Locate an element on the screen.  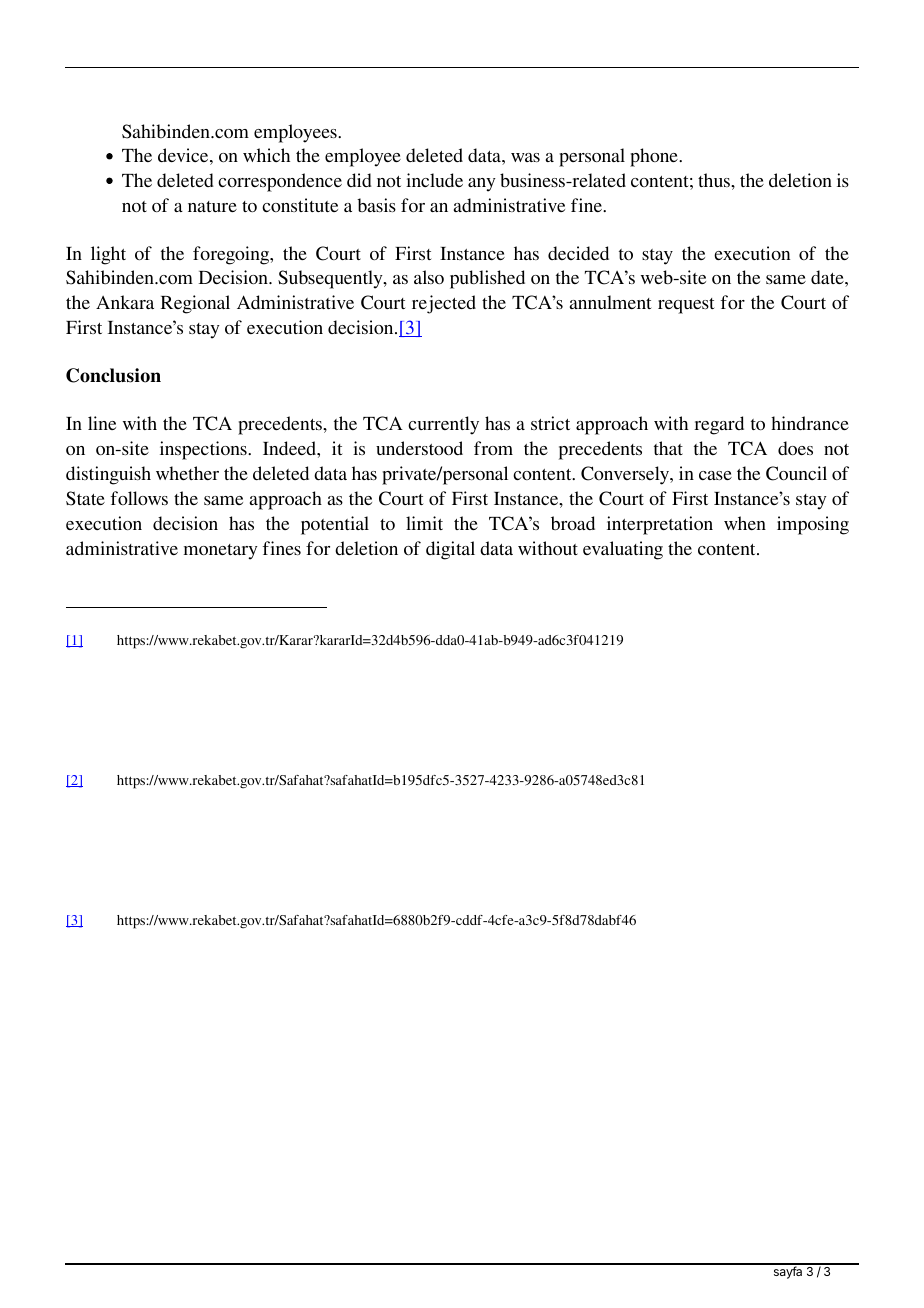
thus is located at coordinates (715, 180).
